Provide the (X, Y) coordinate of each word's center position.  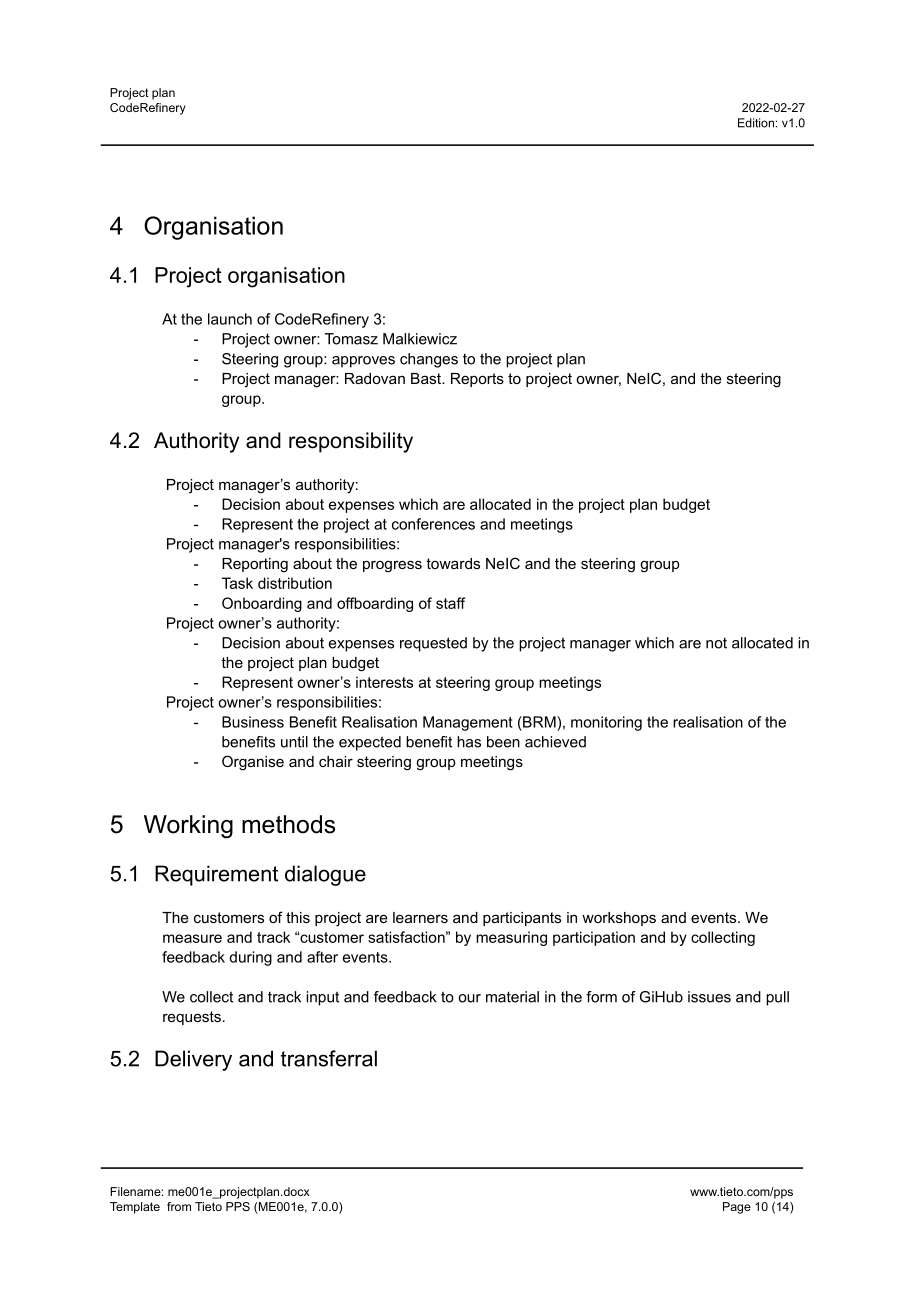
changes (429, 360)
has (469, 742)
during (250, 958)
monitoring (606, 723)
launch (230, 319)
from (179, 1206)
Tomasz (351, 339)
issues (709, 997)
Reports (477, 380)
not (716, 643)
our (469, 998)
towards (453, 563)
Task (237, 583)
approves (363, 362)
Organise (253, 763)
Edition (756, 123)
